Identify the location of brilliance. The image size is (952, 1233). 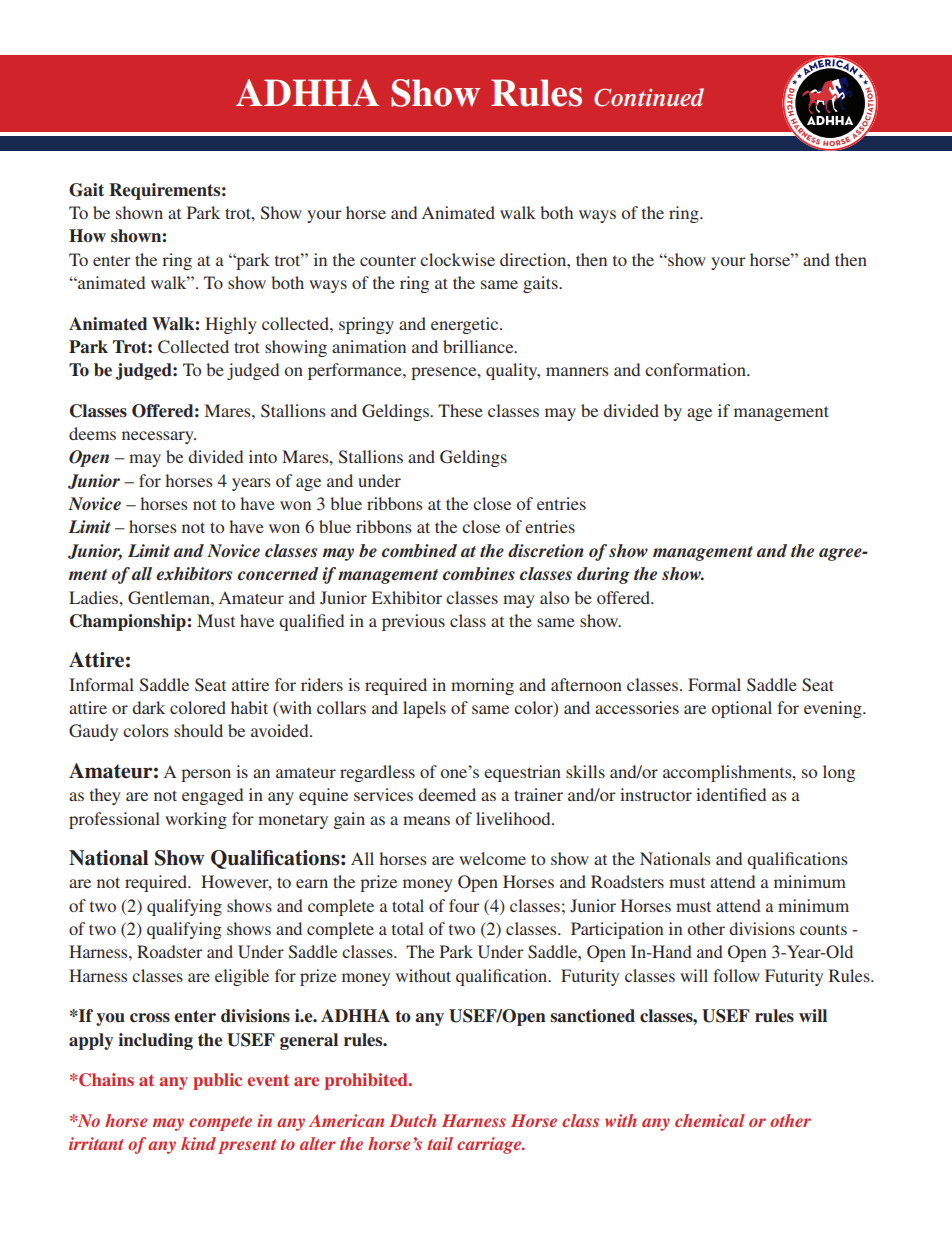
(479, 346).
